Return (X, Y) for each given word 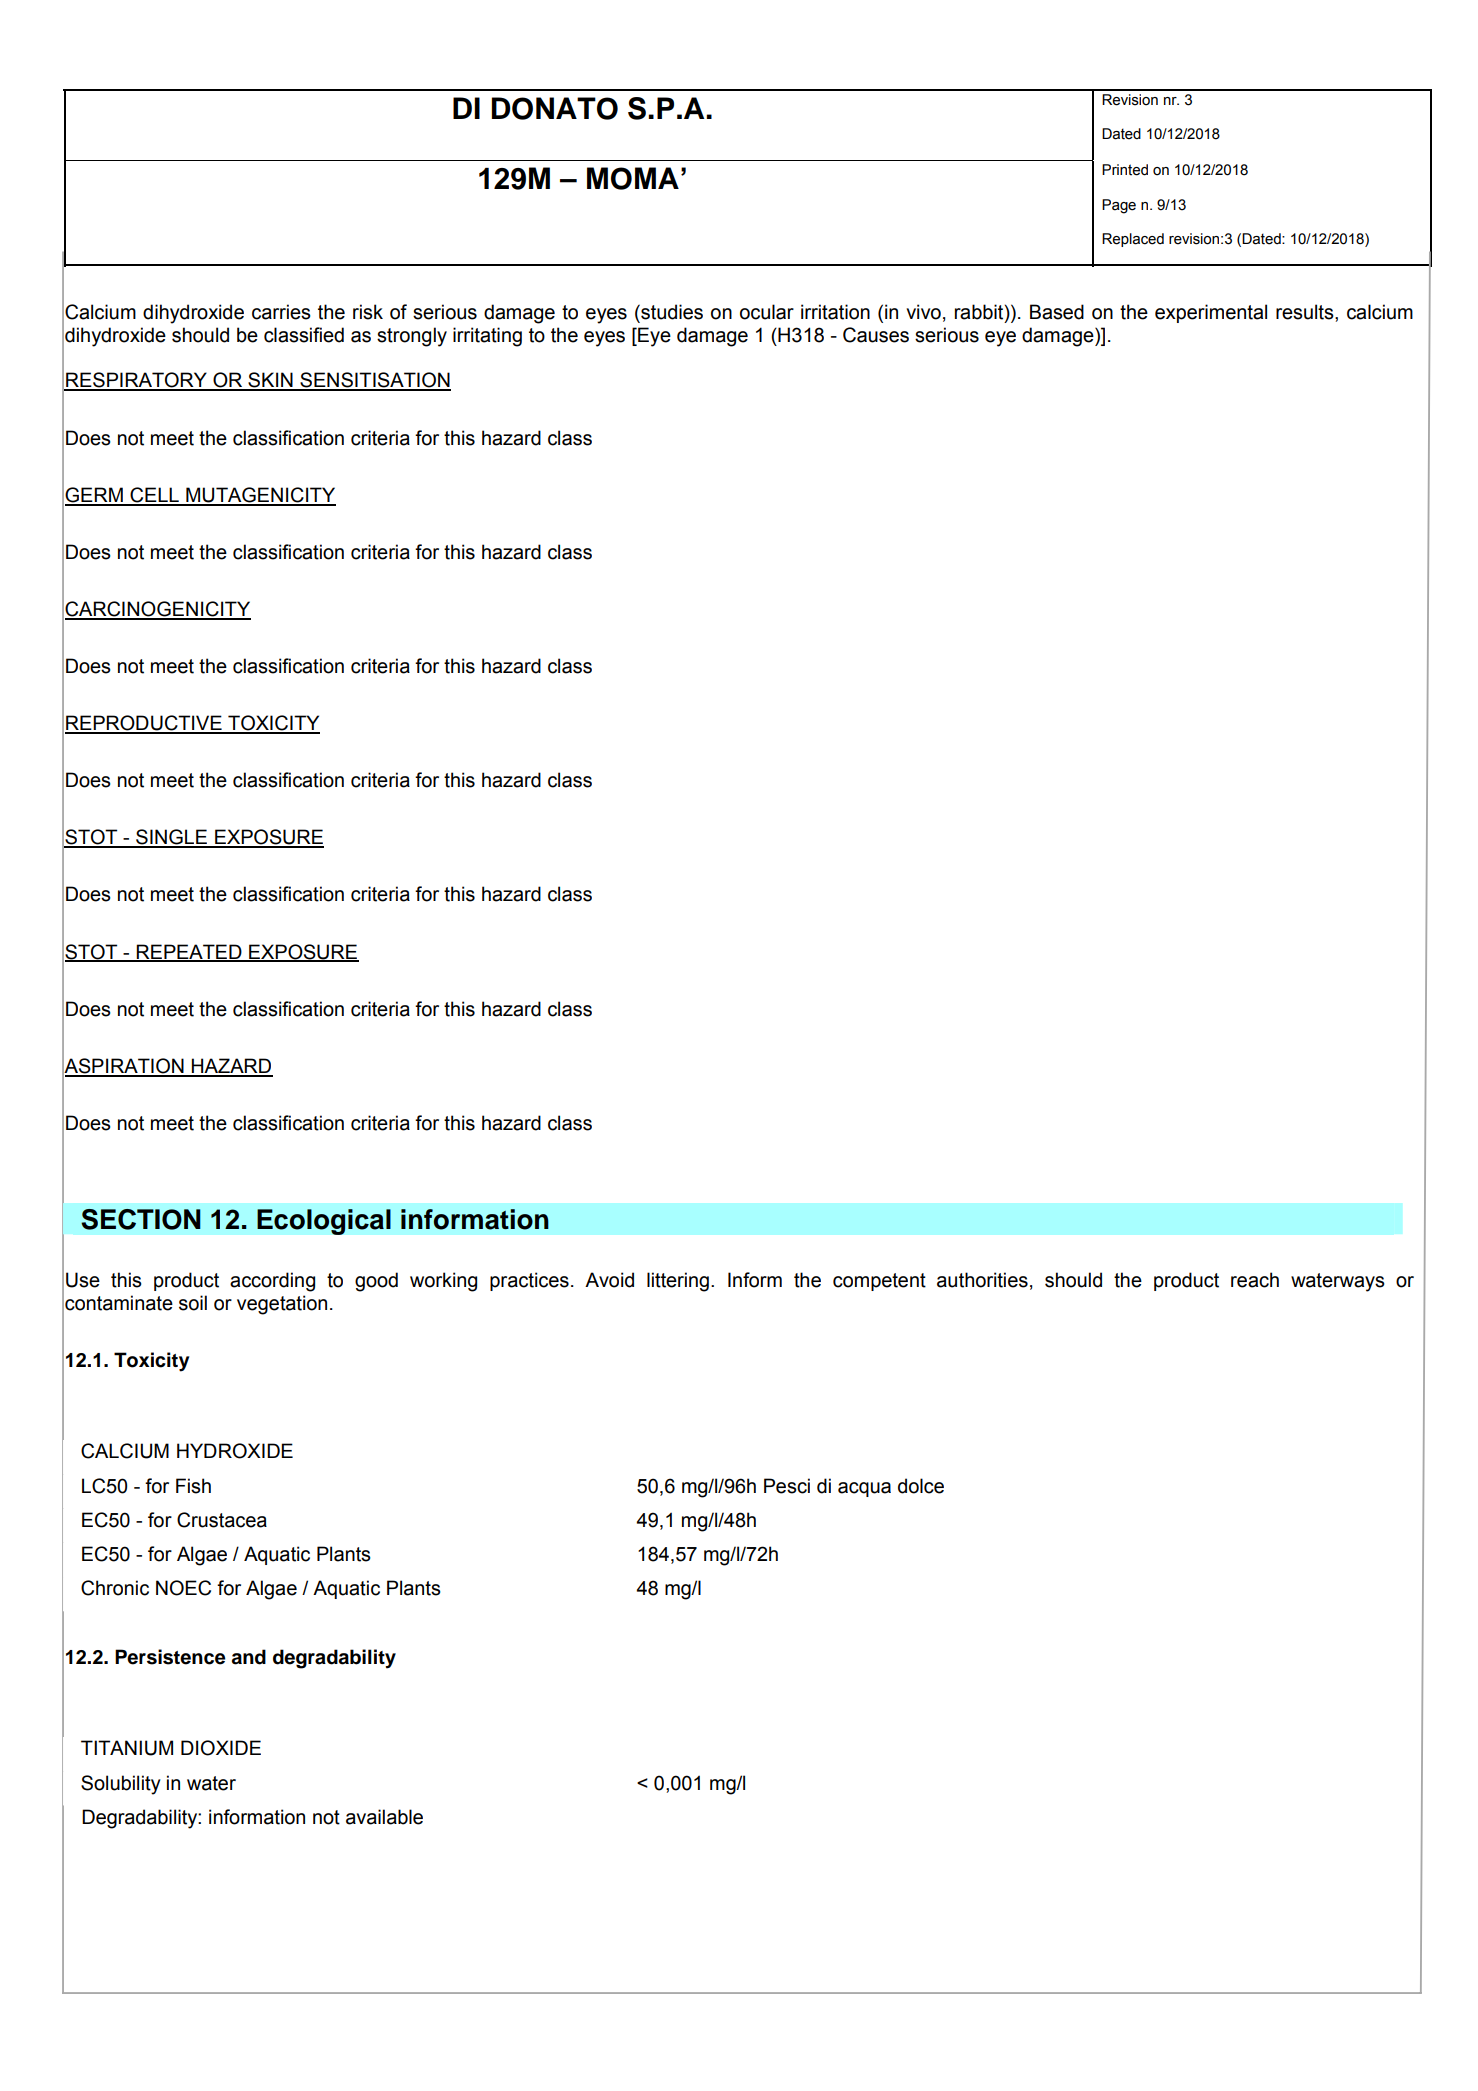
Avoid (609, 1280)
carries (281, 312)
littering (678, 1282)
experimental (1211, 313)
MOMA (633, 178)
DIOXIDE (221, 1748)
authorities (982, 1280)
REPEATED (189, 952)
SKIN (270, 381)
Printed (1125, 170)
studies (671, 312)
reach (1255, 1280)
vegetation (282, 1305)
